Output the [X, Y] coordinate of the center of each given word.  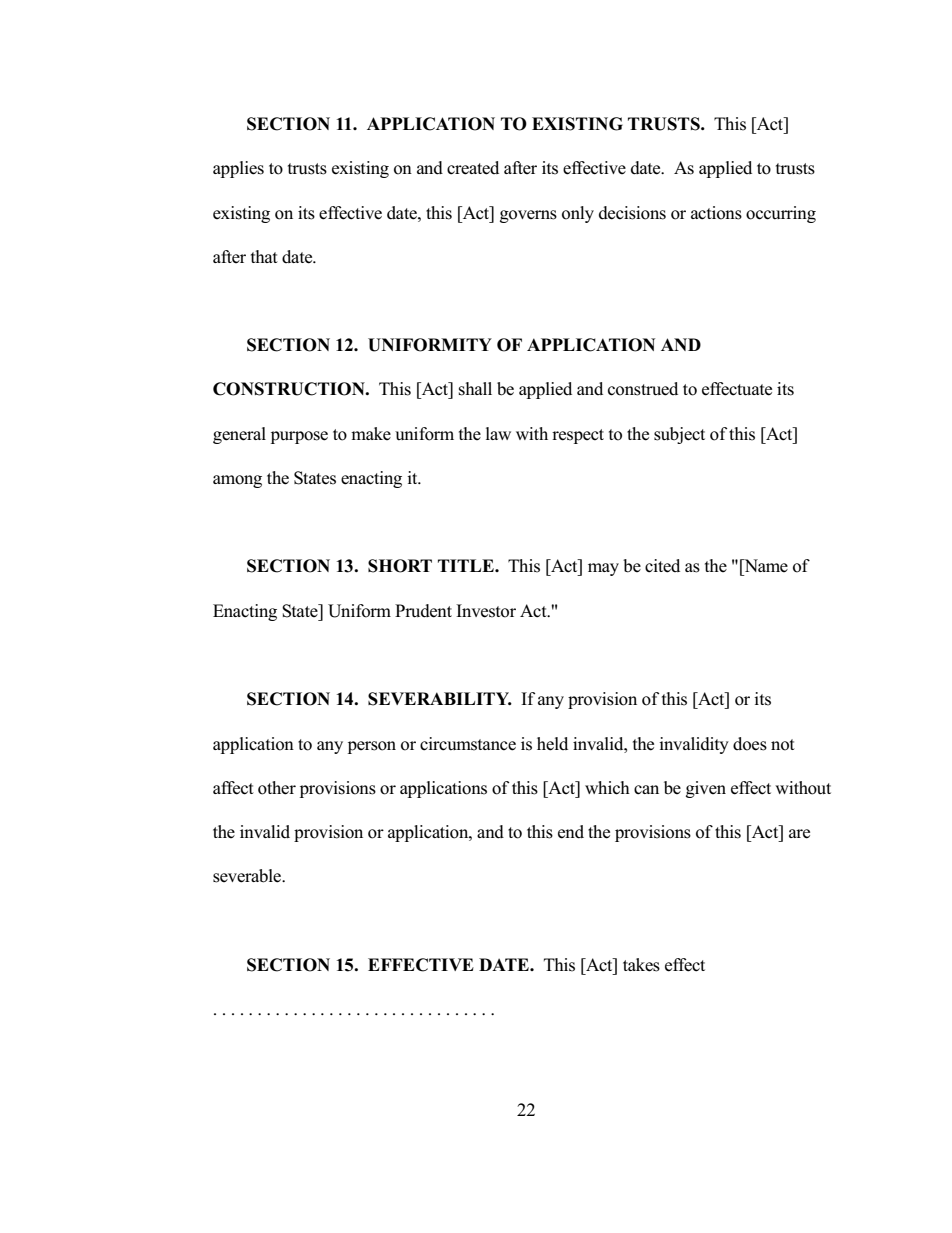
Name [765, 565]
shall [475, 389]
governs [528, 216]
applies [238, 169]
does [750, 744]
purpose [299, 437]
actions [716, 213]
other [277, 788]
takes [641, 965]
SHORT [400, 566]
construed [643, 389]
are [799, 834]
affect [233, 788]
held [552, 744]
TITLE [467, 565]
